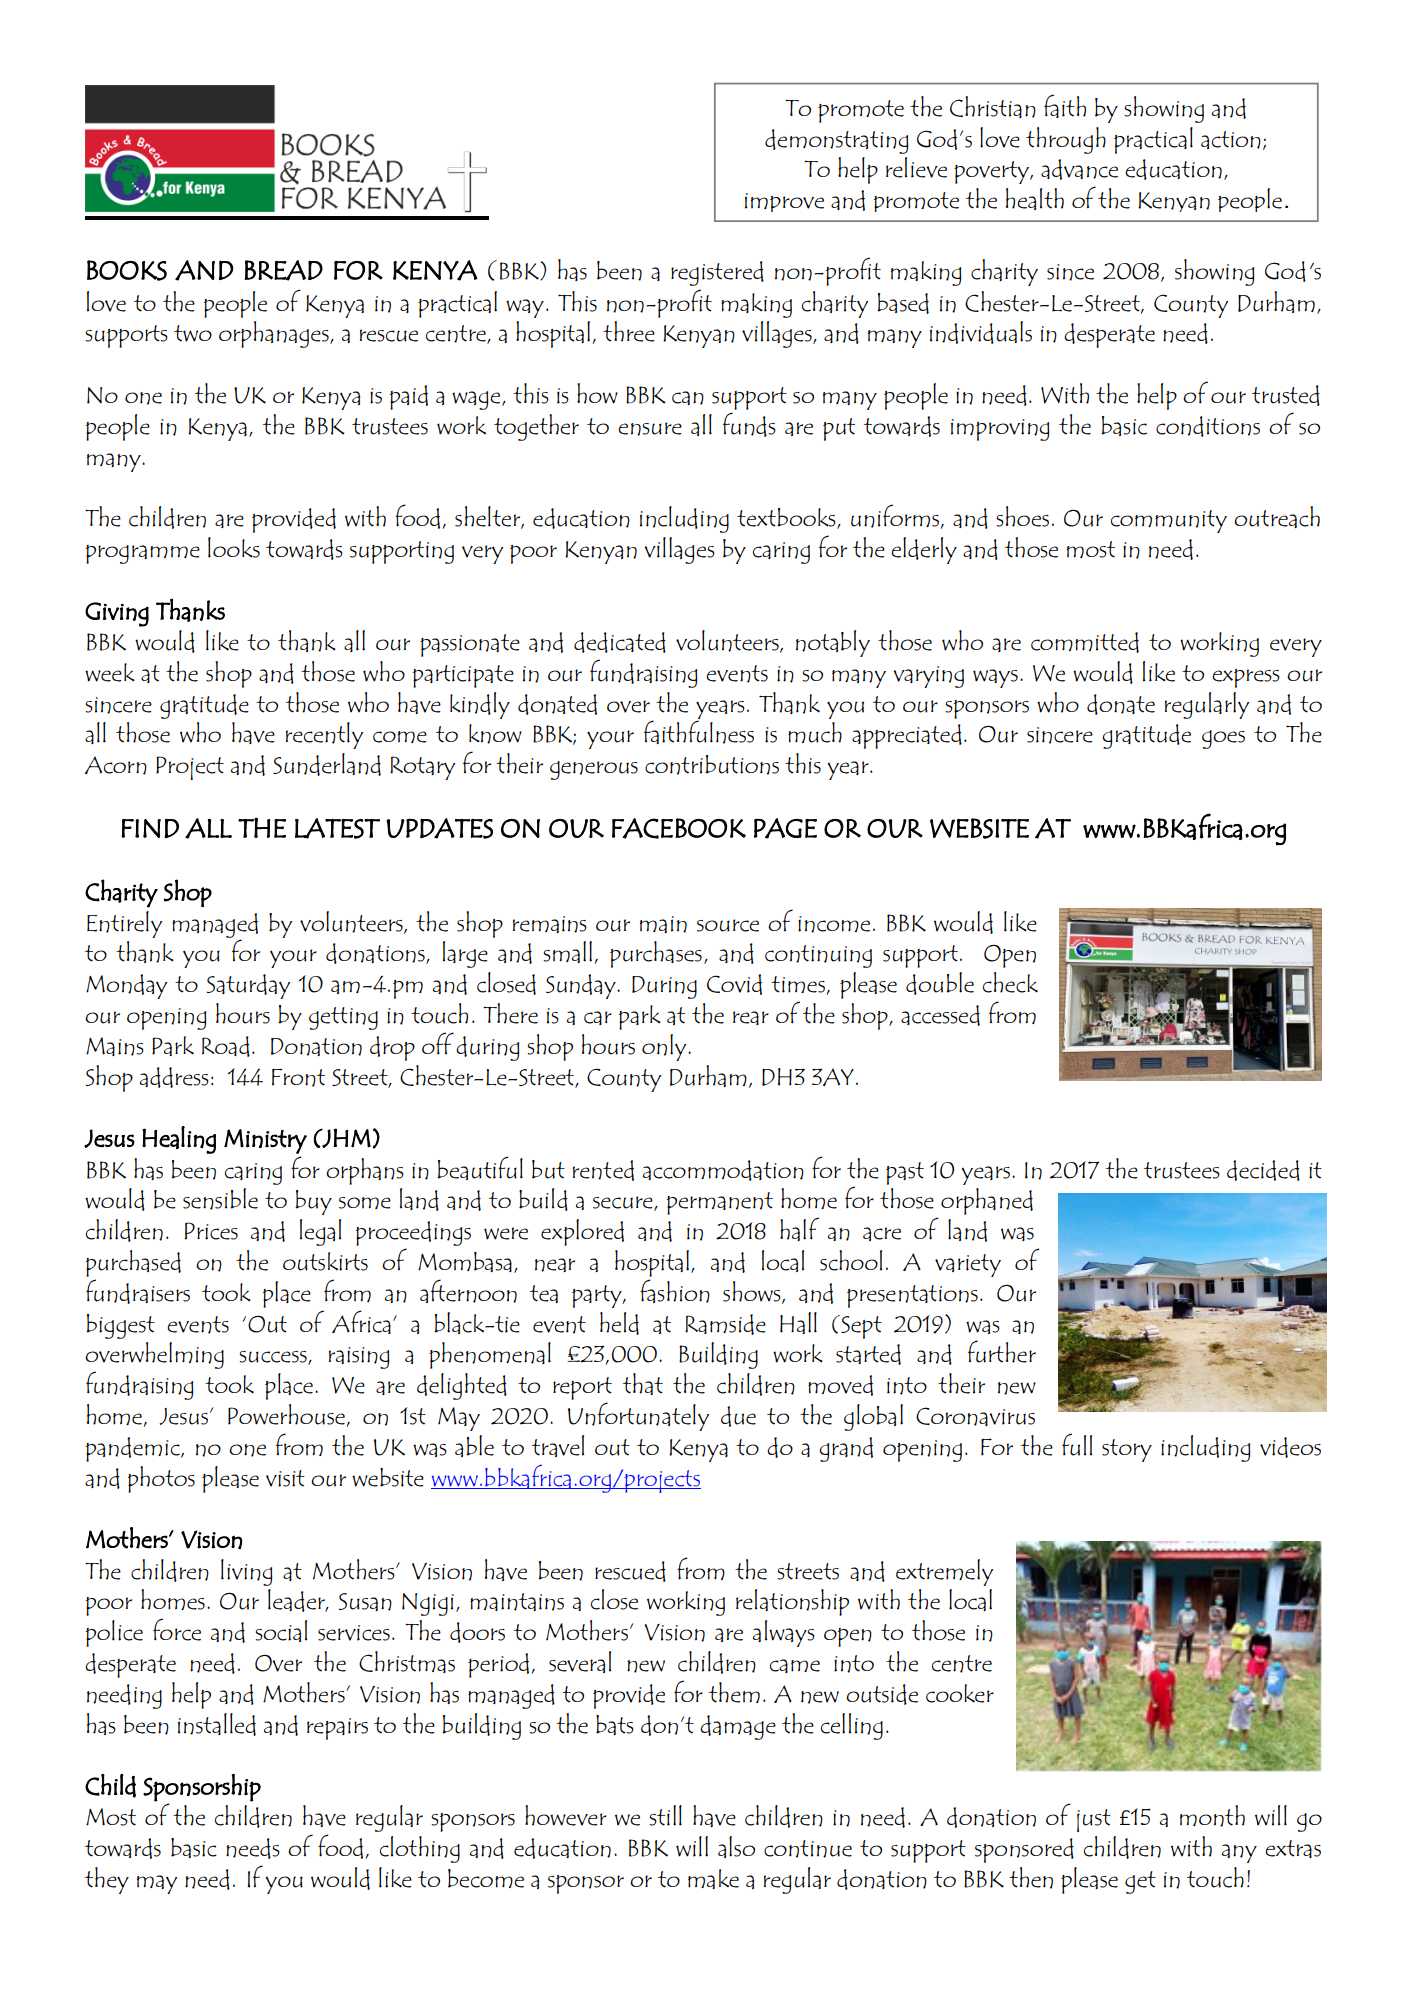 Image resolution: width=1407 pixels, height=1990 pixels. Describe the element at coordinates (249, 986) in the page. I see `Saturday` at that location.
